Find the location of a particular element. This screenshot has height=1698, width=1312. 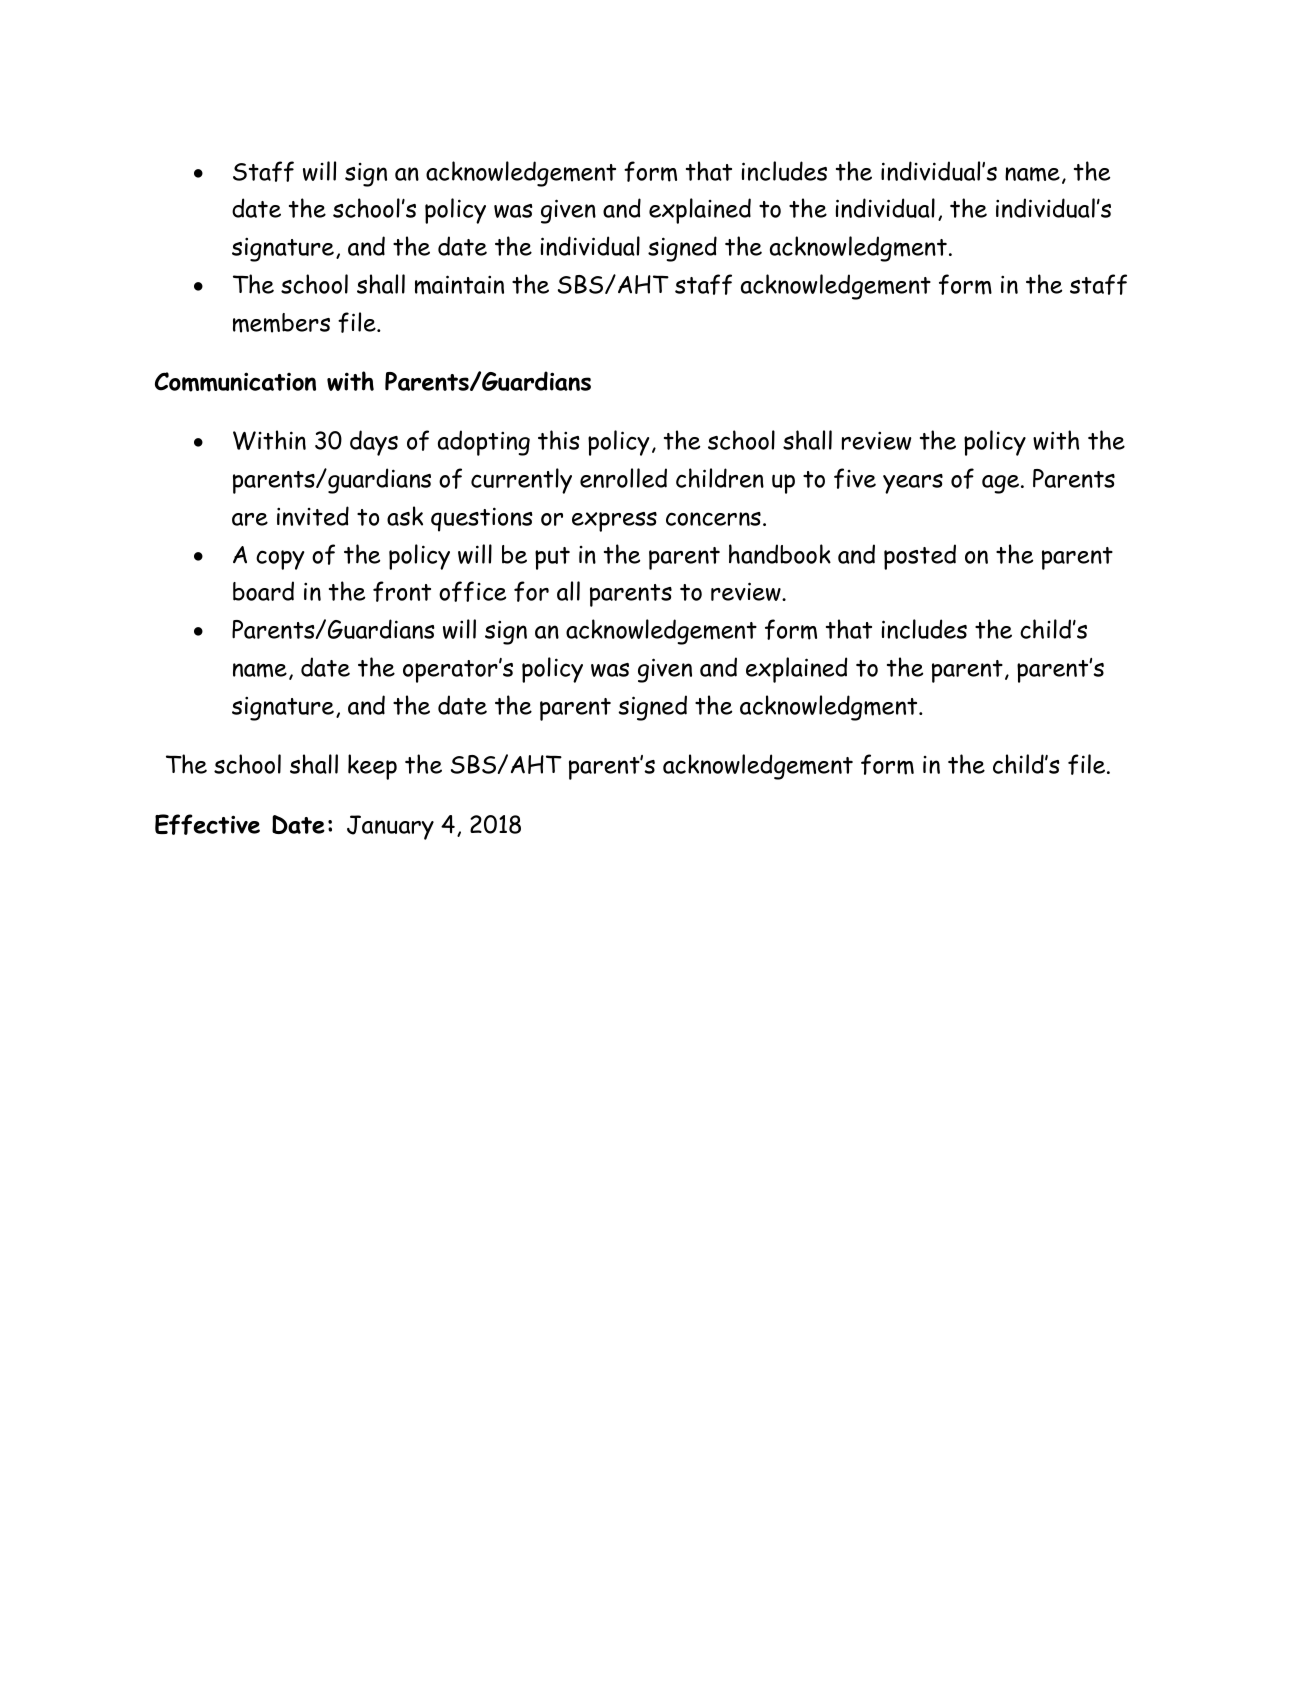

put is located at coordinates (552, 558).
